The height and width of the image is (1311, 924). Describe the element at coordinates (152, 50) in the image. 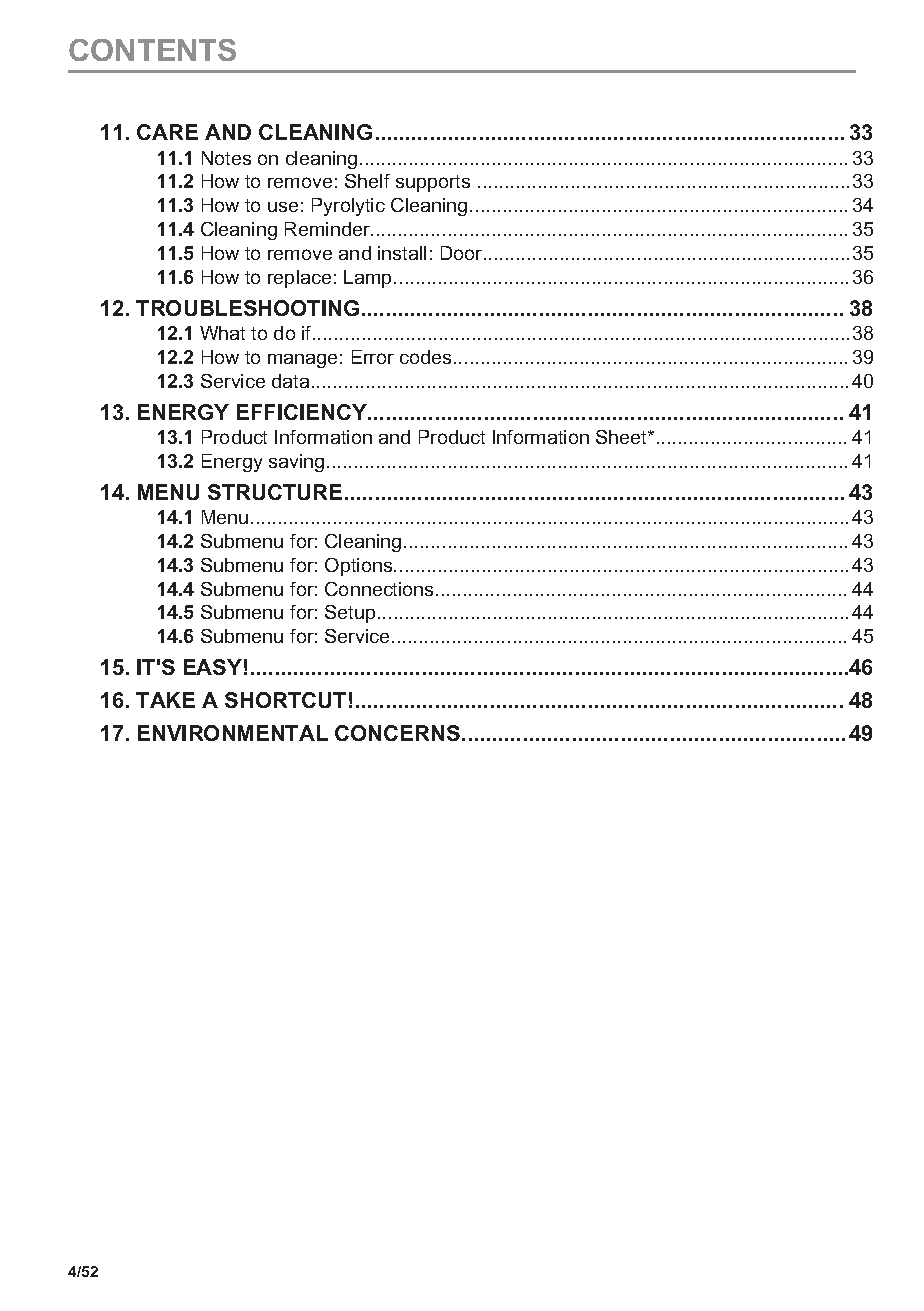

I see `CONTENTS` at that location.
